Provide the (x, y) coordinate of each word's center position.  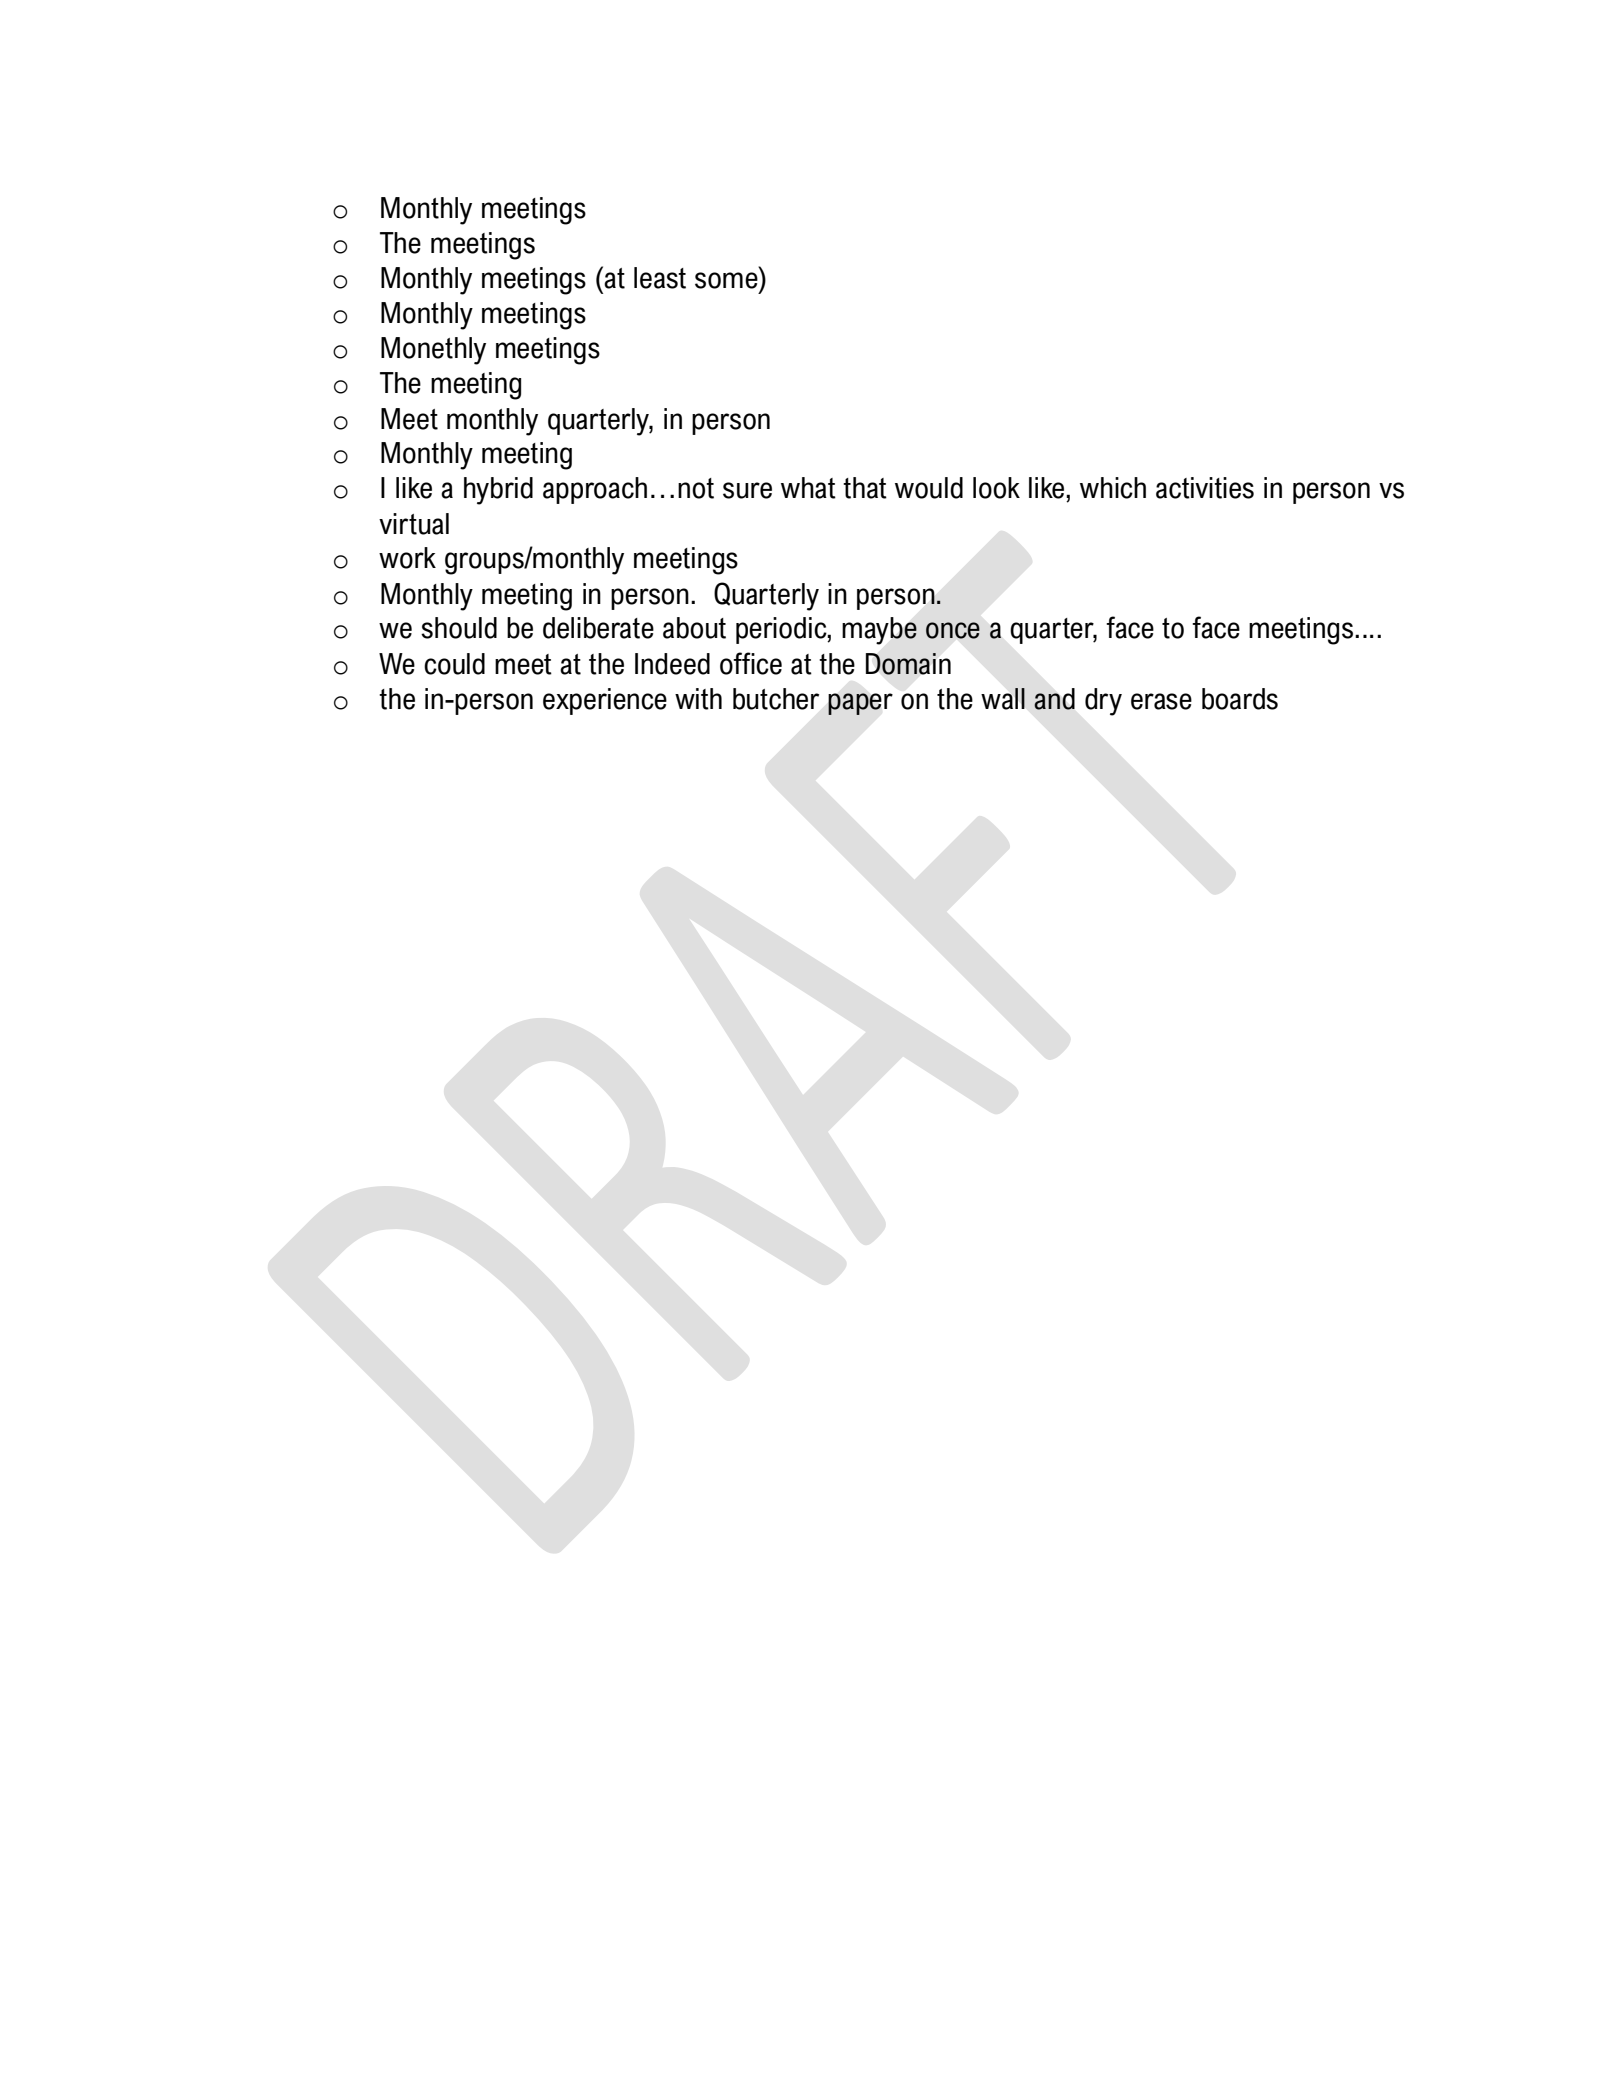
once (953, 630)
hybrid (498, 491)
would (929, 488)
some (726, 280)
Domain (908, 664)
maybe (879, 631)
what (808, 488)
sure (747, 490)
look (996, 488)
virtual (414, 524)
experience (605, 701)
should (459, 628)
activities (1205, 488)
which (1113, 488)
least (660, 278)
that (865, 488)
